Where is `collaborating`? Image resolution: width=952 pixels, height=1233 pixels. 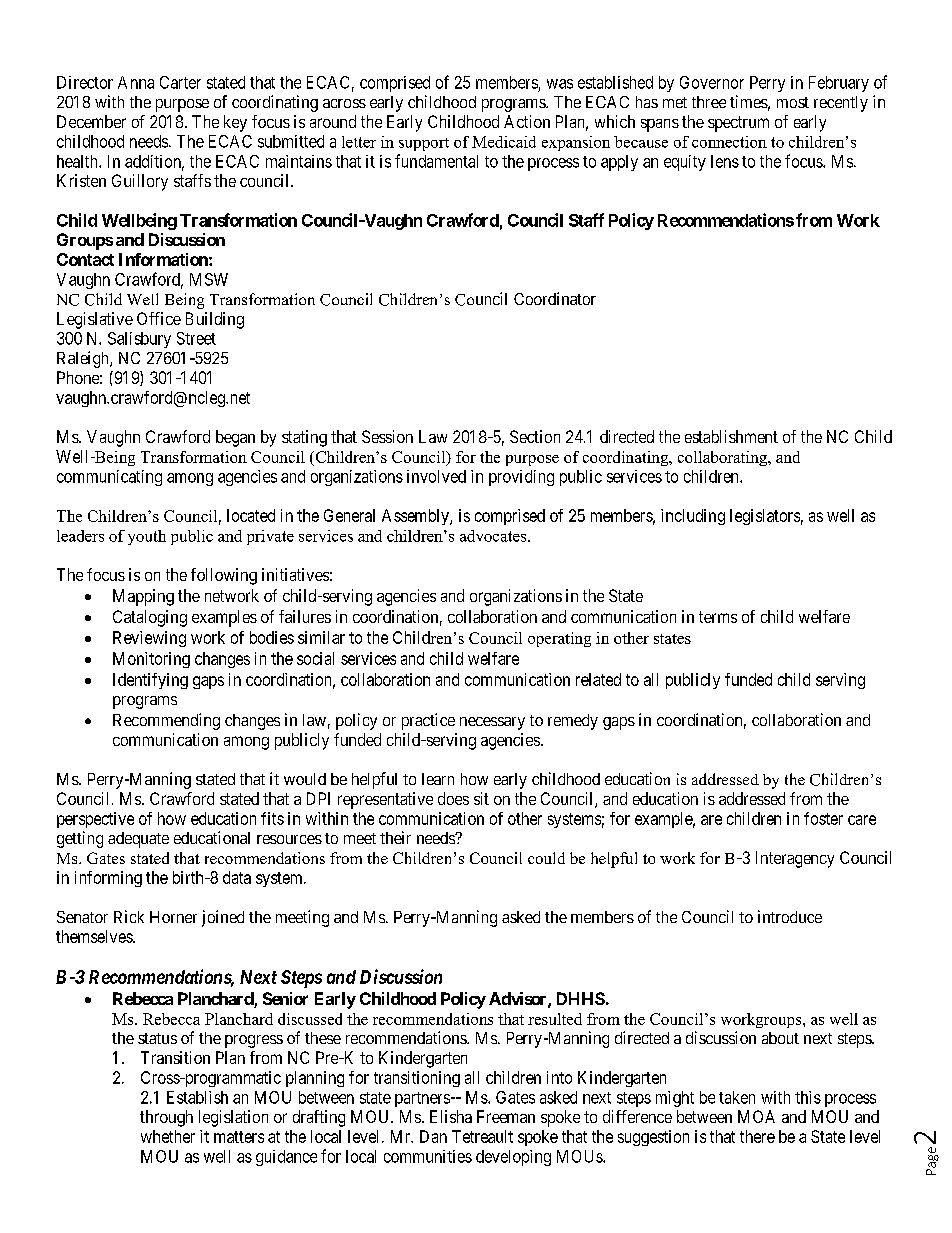
collaborating is located at coordinates (724, 458).
